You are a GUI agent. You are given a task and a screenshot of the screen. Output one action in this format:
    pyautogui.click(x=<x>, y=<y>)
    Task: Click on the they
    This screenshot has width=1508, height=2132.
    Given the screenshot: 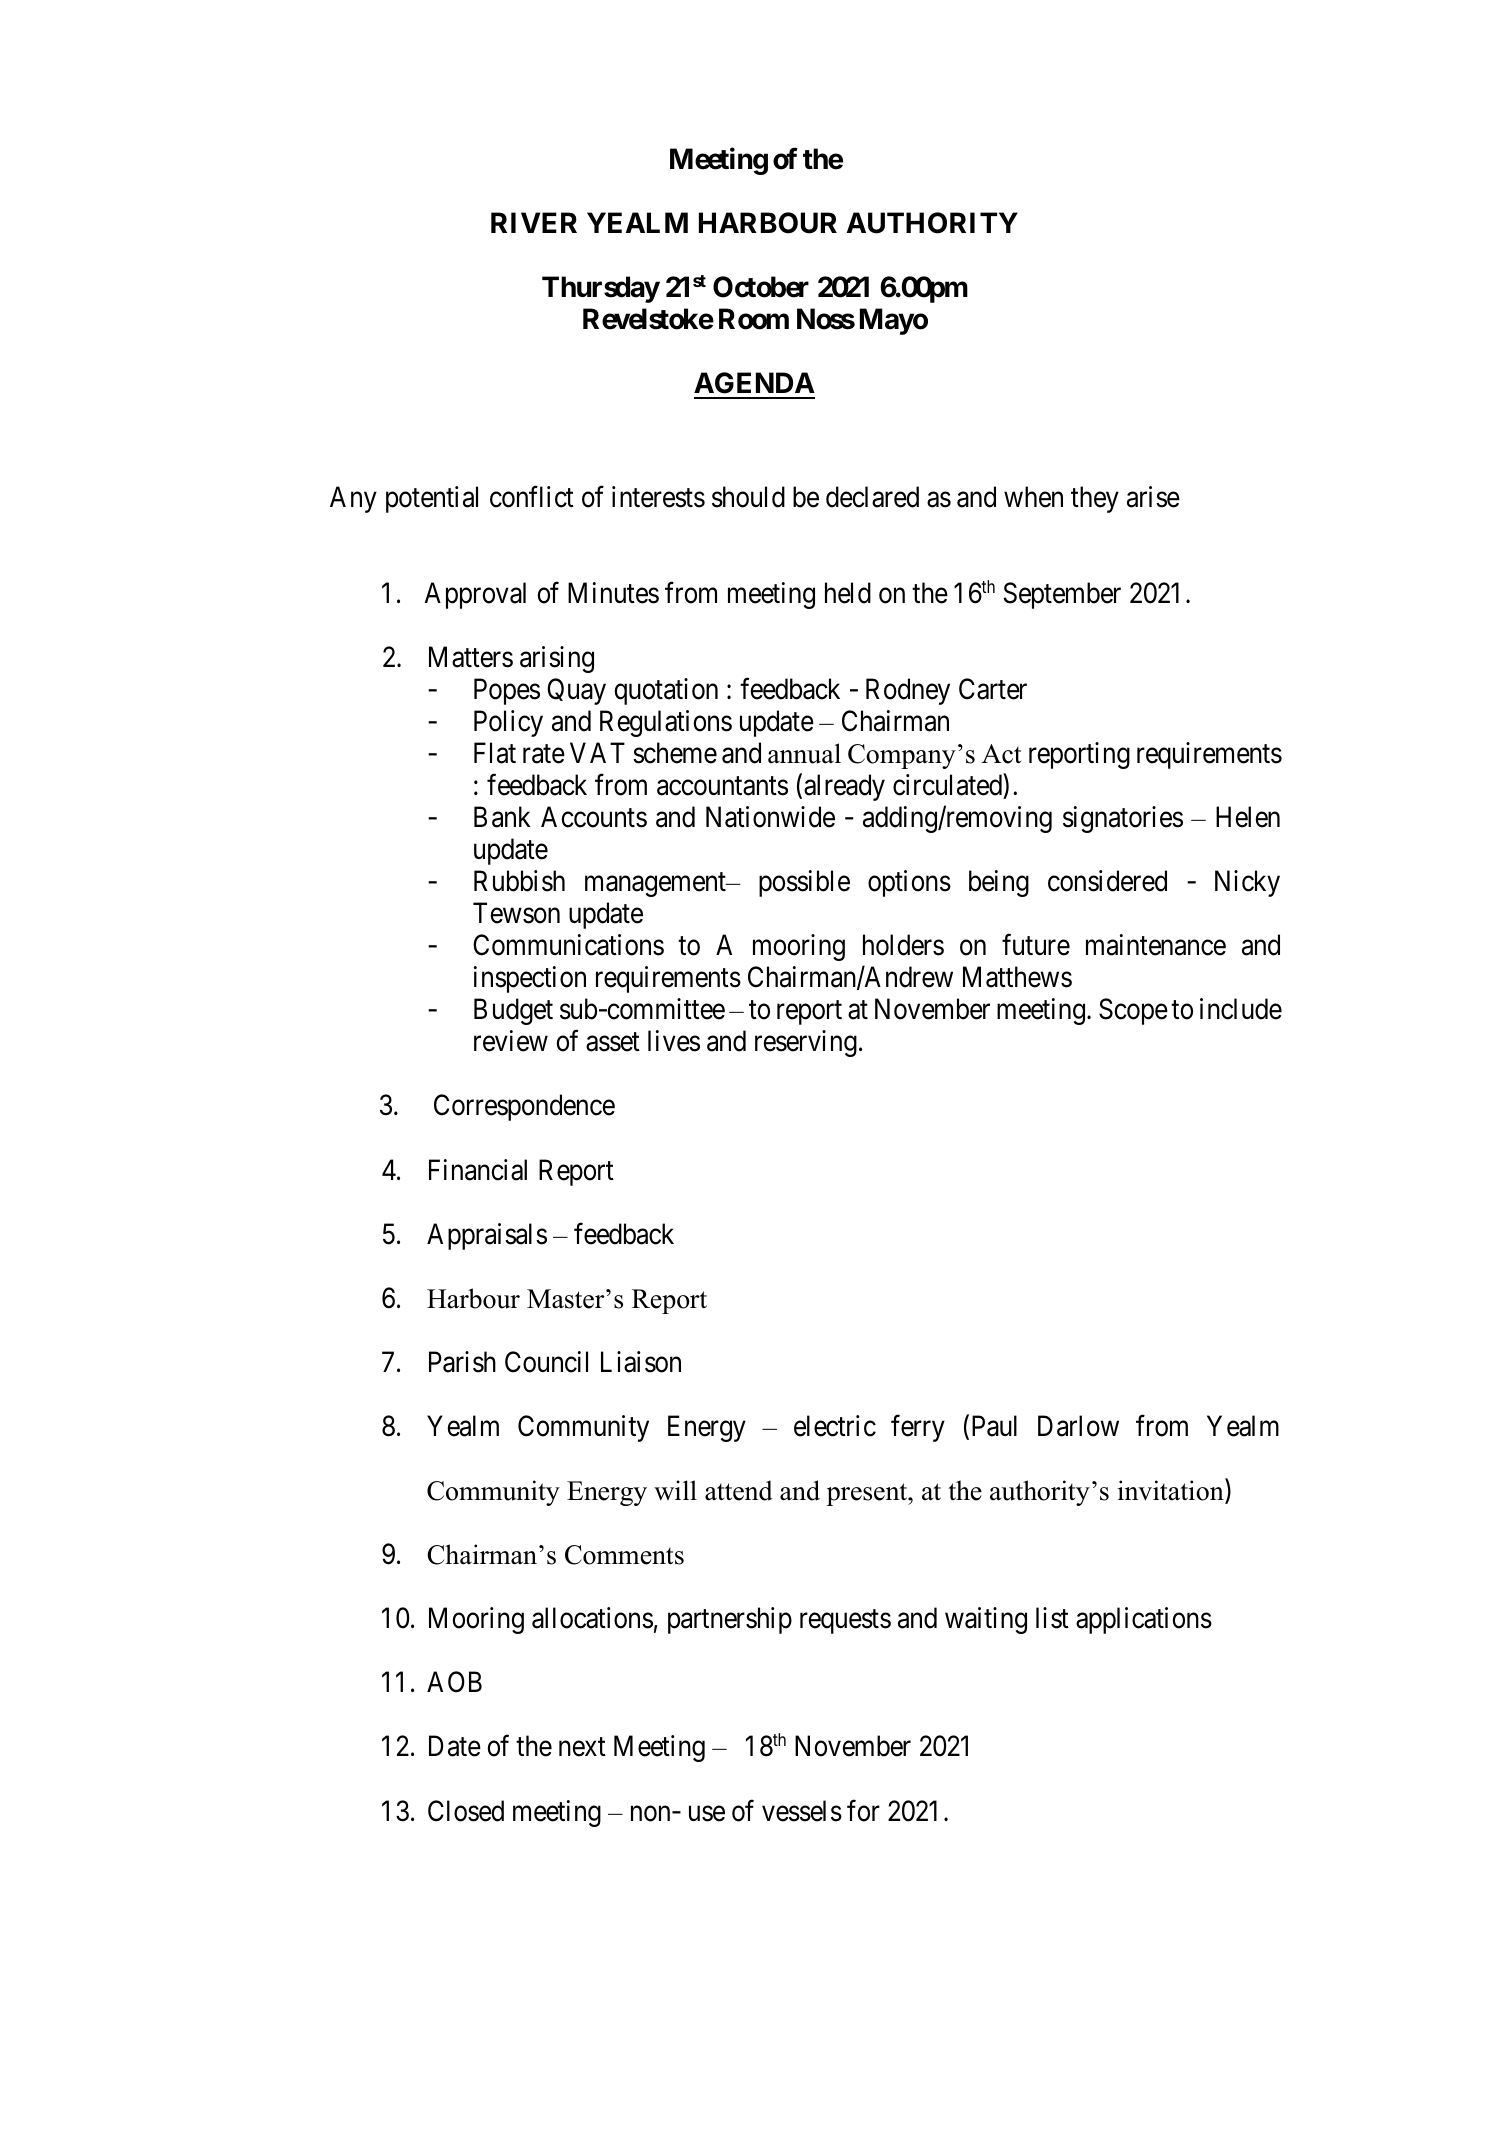 What is the action you would take?
    pyautogui.click(x=1095, y=499)
